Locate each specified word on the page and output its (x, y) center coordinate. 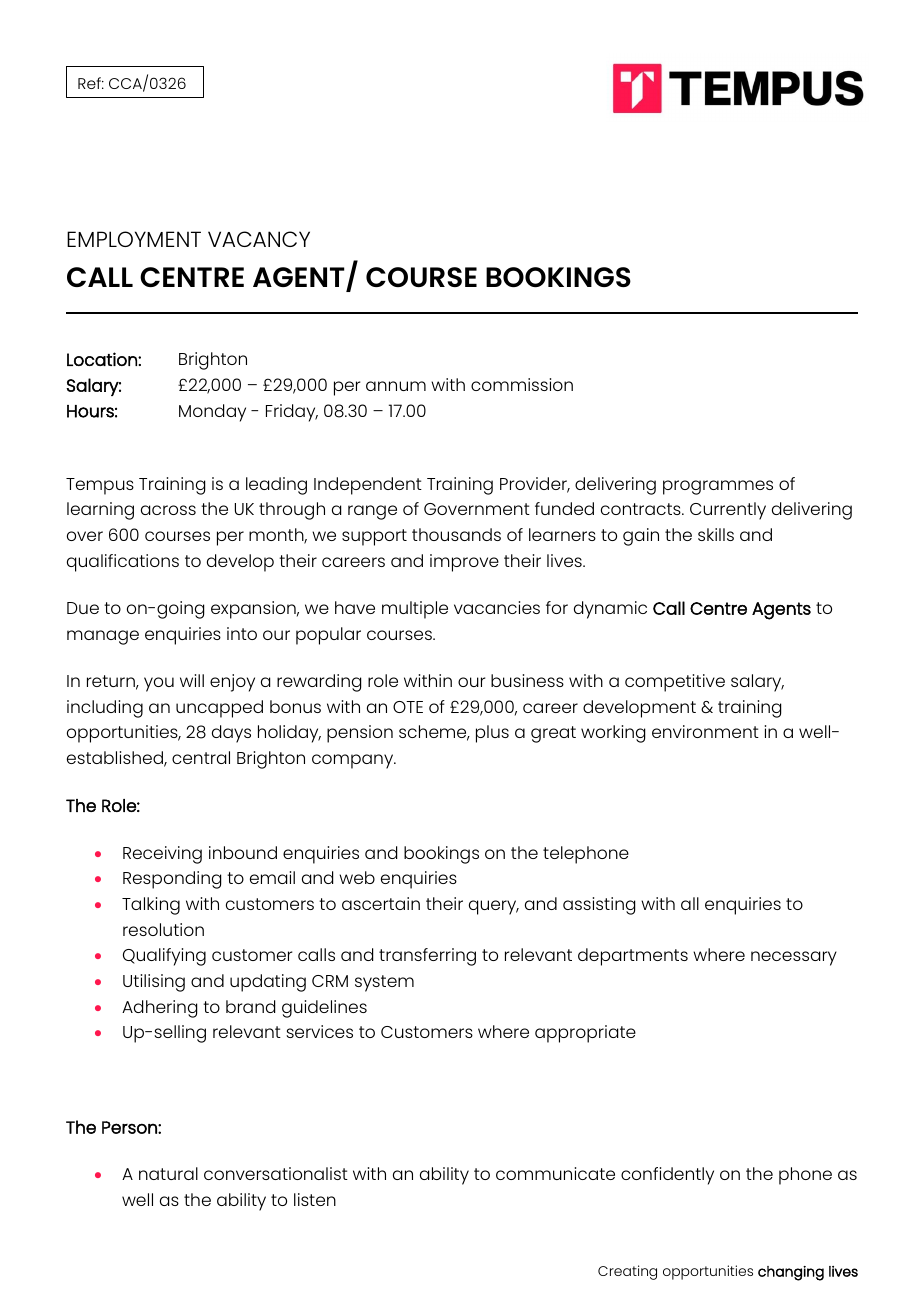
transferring (427, 957)
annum (396, 386)
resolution (163, 929)
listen (315, 1199)
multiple (415, 610)
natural (168, 1173)
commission (522, 384)
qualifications (123, 563)
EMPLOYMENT (134, 239)
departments (633, 957)
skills (716, 534)
